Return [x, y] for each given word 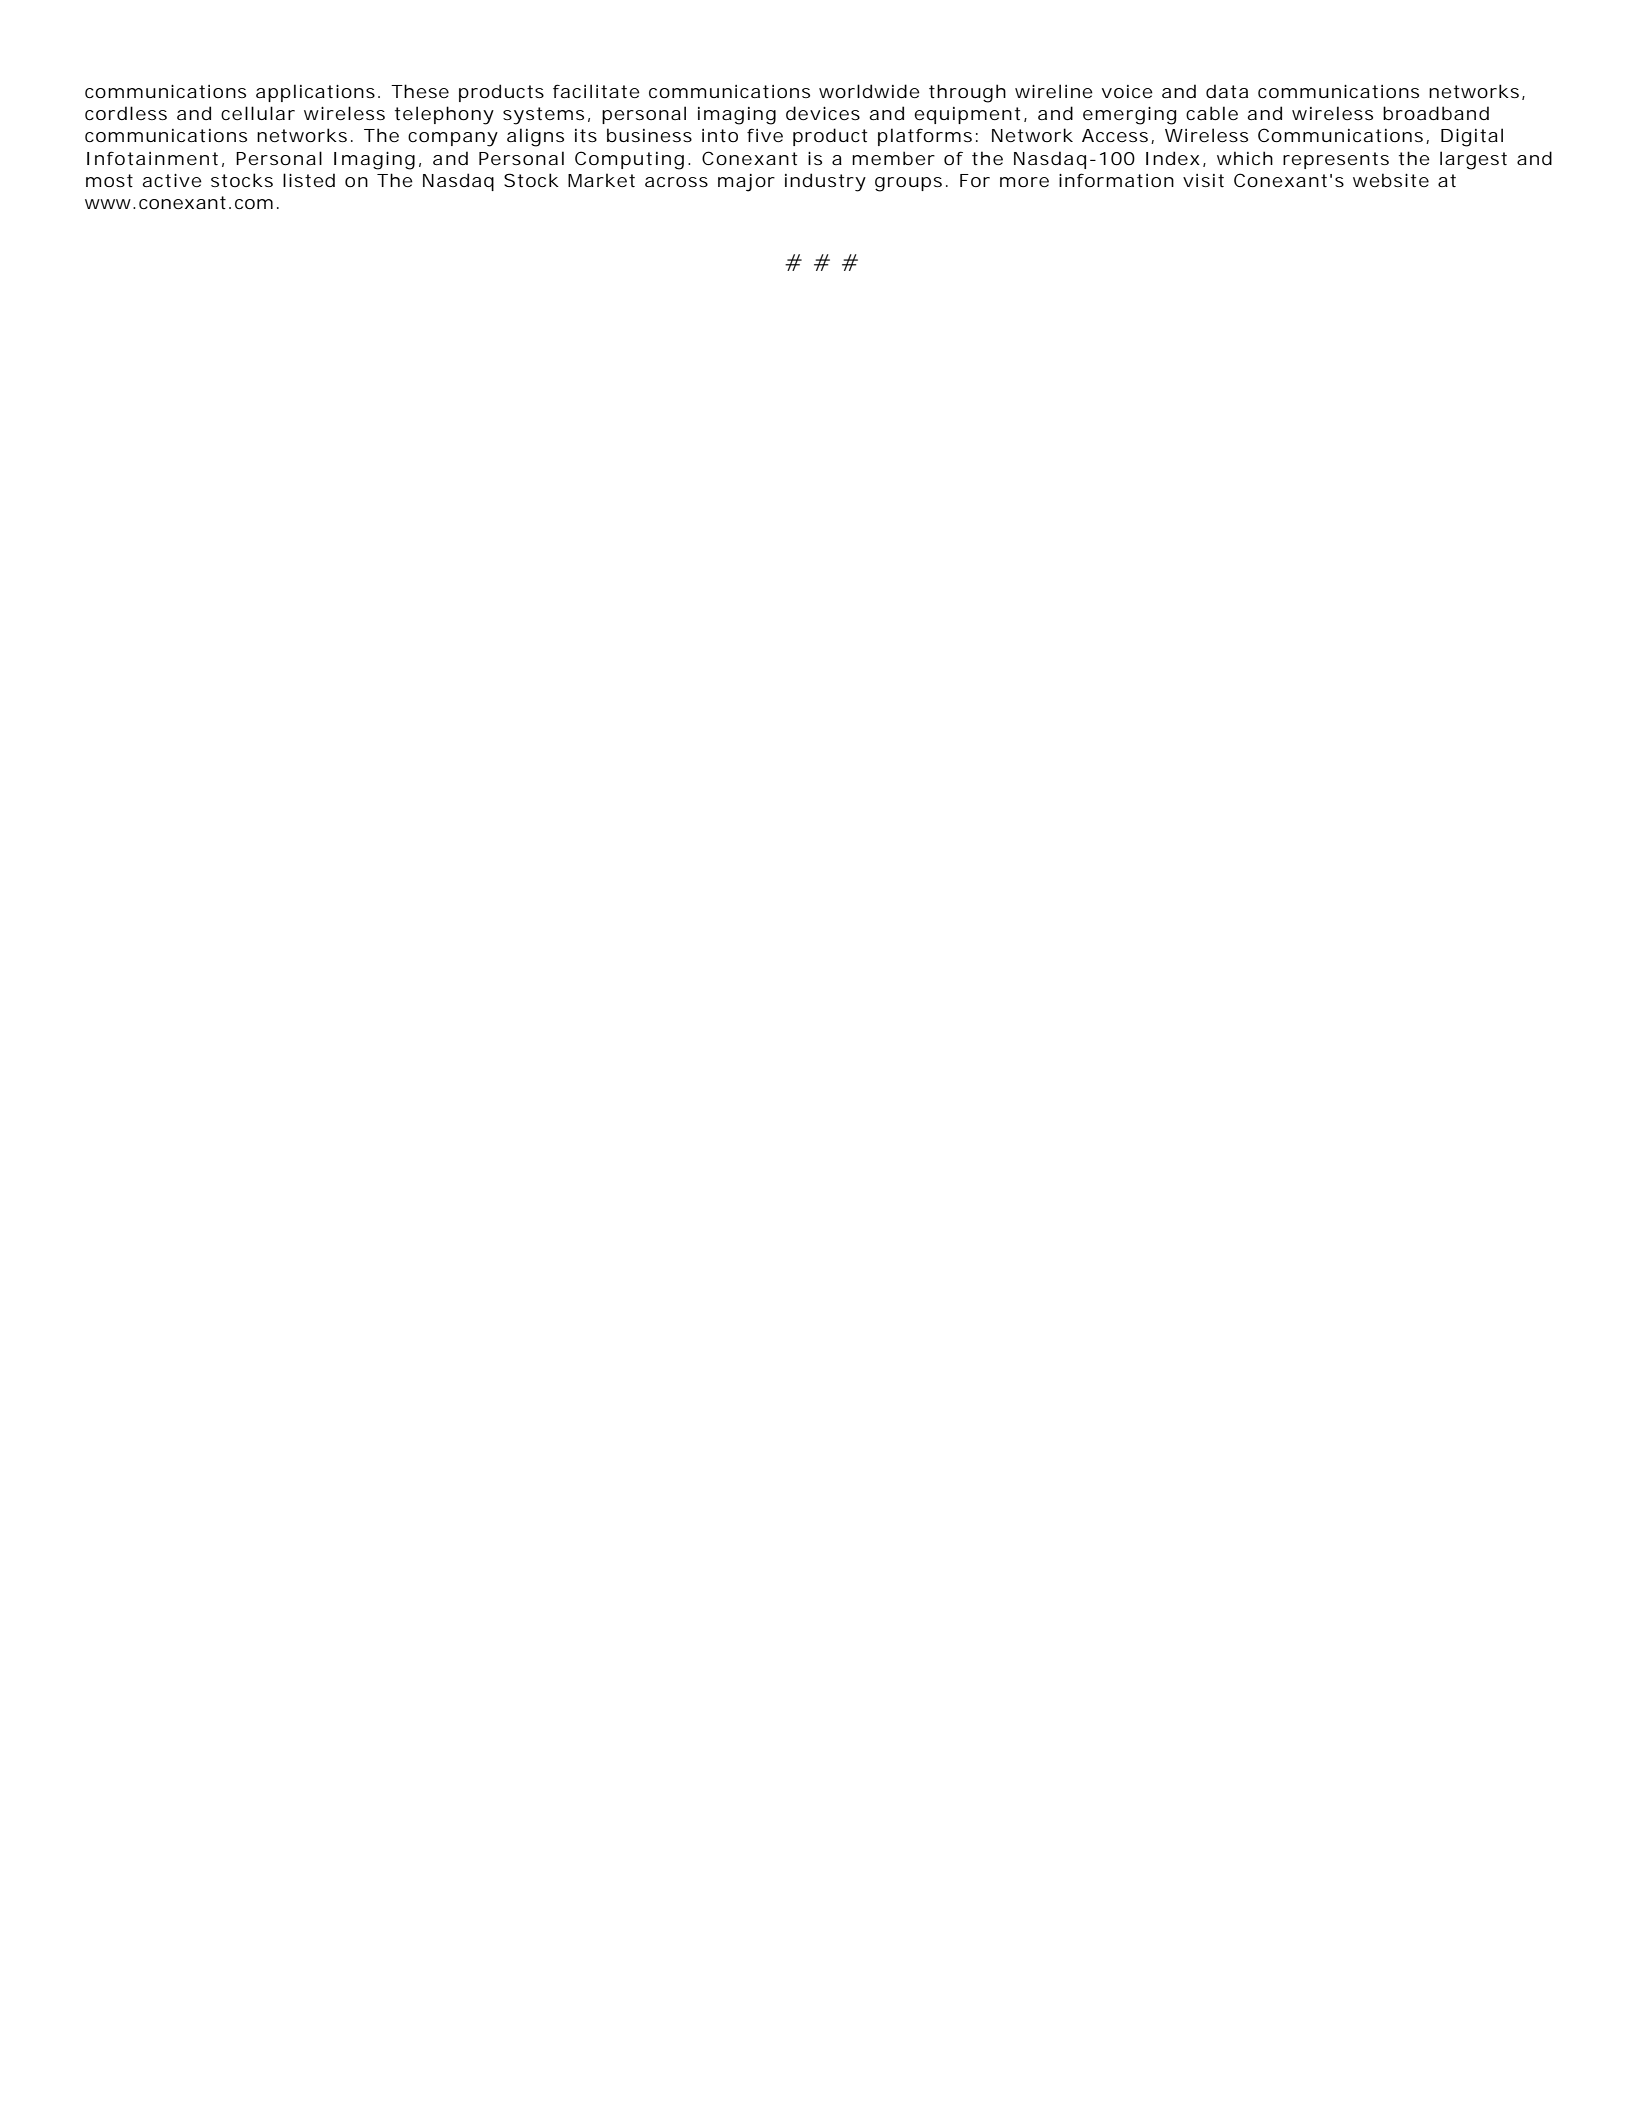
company [453, 139]
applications [315, 93]
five [765, 135]
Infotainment [152, 158]
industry [825, 182]
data [1227, 91]
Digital [1472, 137]
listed [309, 180]
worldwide [869, 91]
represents [1336, 160]
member [893, 158]
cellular [258, 113]
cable [1212, 113]
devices [823, 113]
